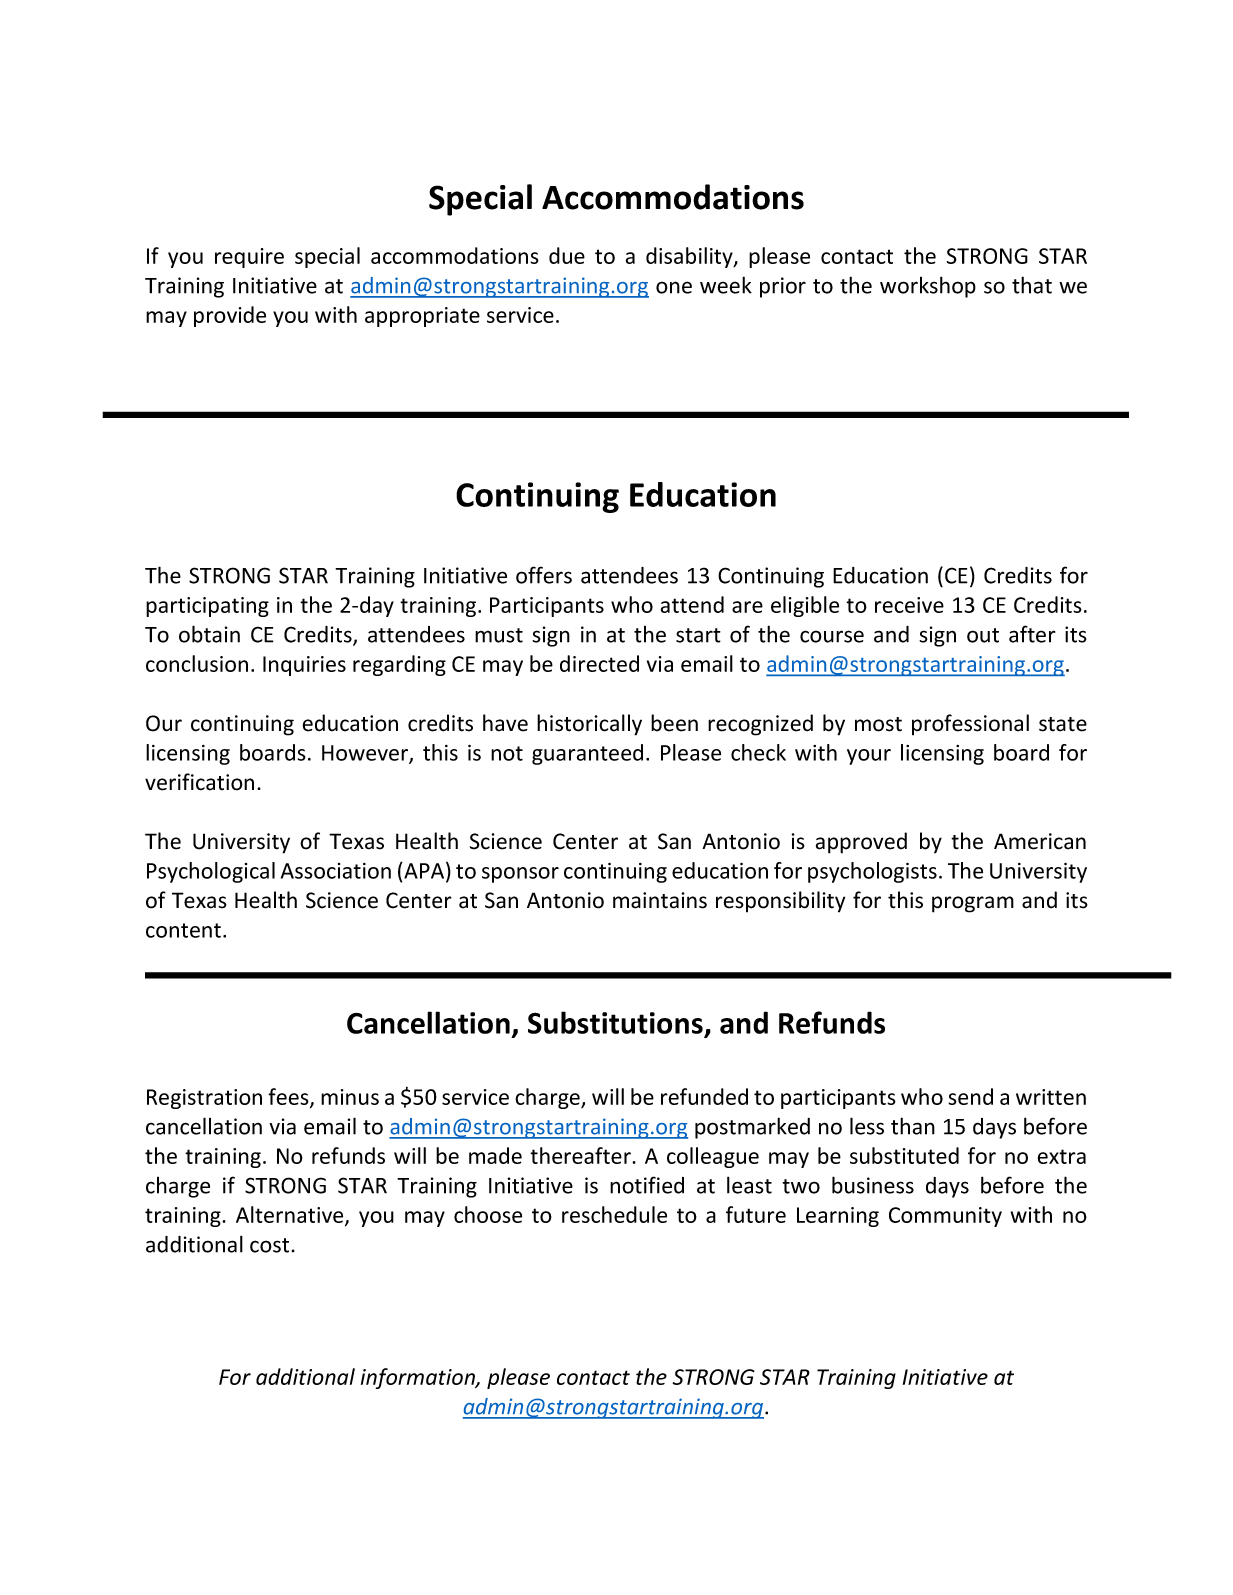 This screenshot has height=1595, width=1233. I want to click on notified, so click(647, 1185).
